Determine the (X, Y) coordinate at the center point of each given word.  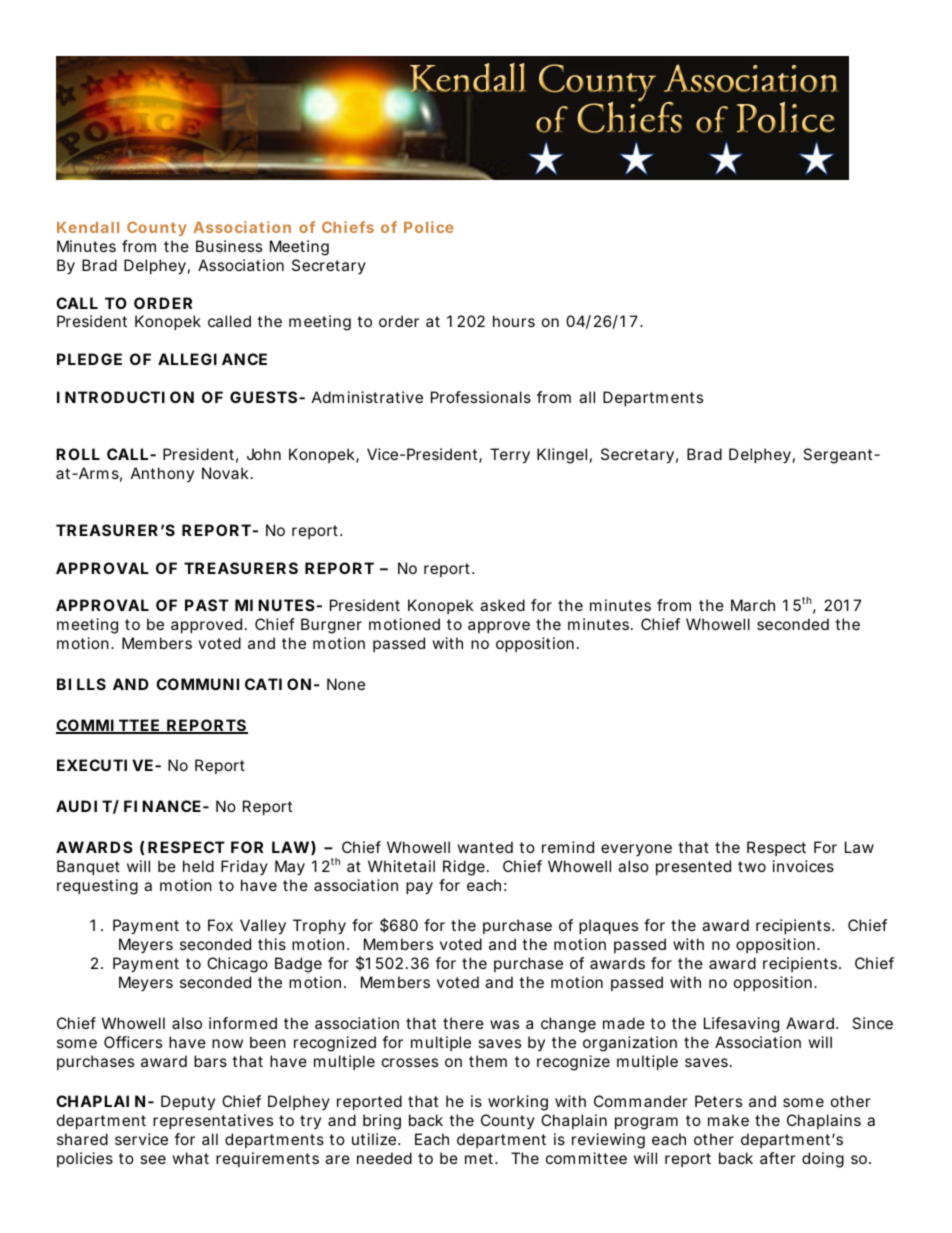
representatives (213, 1121)
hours (514, 321)
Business (229, 246)
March (753, 605)
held (198, 866)
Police (429, 227)
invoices (803, 866)
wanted (485, 847)
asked (502, 605)
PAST (207, 605)
